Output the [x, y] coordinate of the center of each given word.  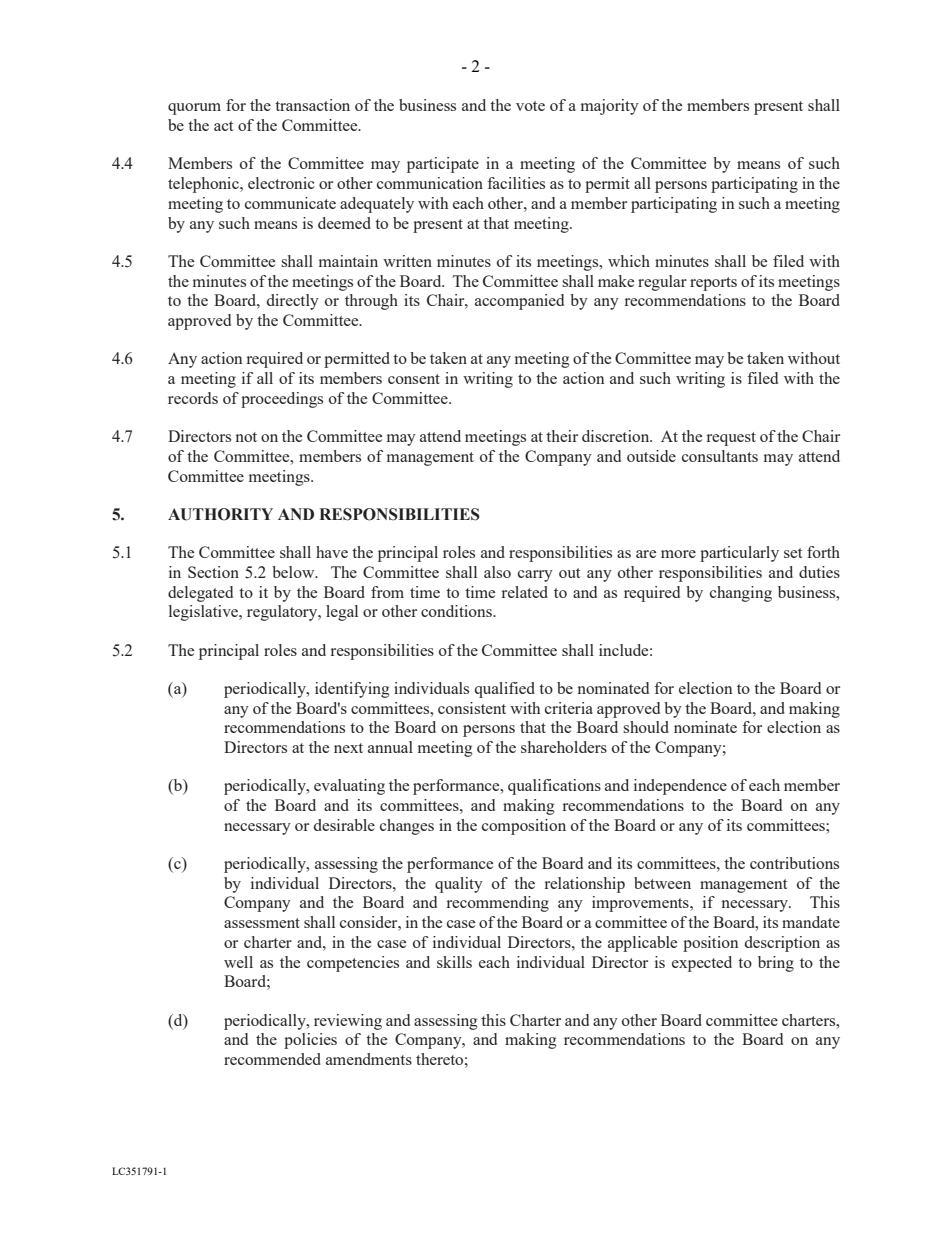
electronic [281, 183]
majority [610, 107]
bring [776, 964]
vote [530, 106]
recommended [272, 1059]
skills [454, 962]
